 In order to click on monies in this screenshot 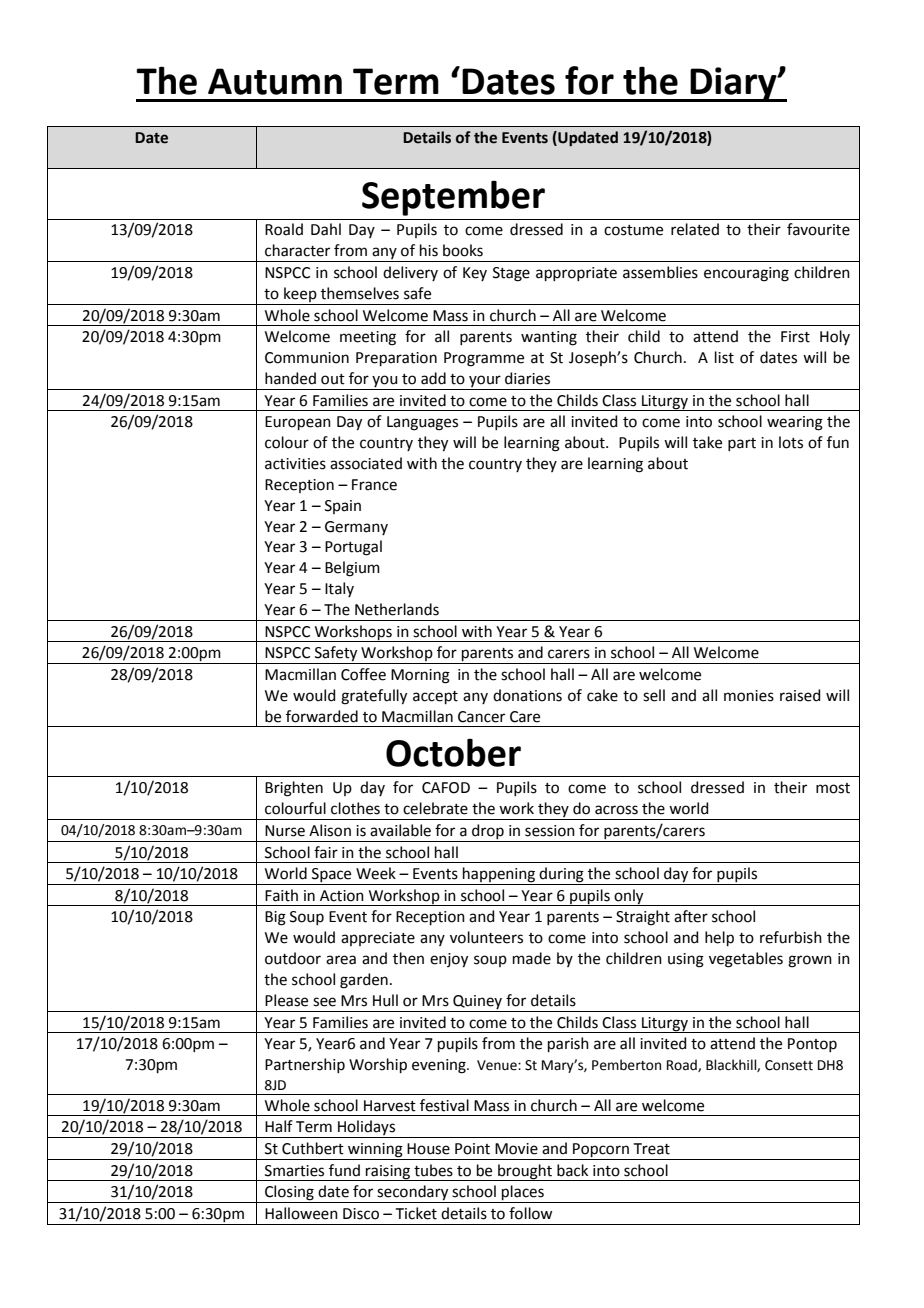, I will do `click(749, 696)`.
